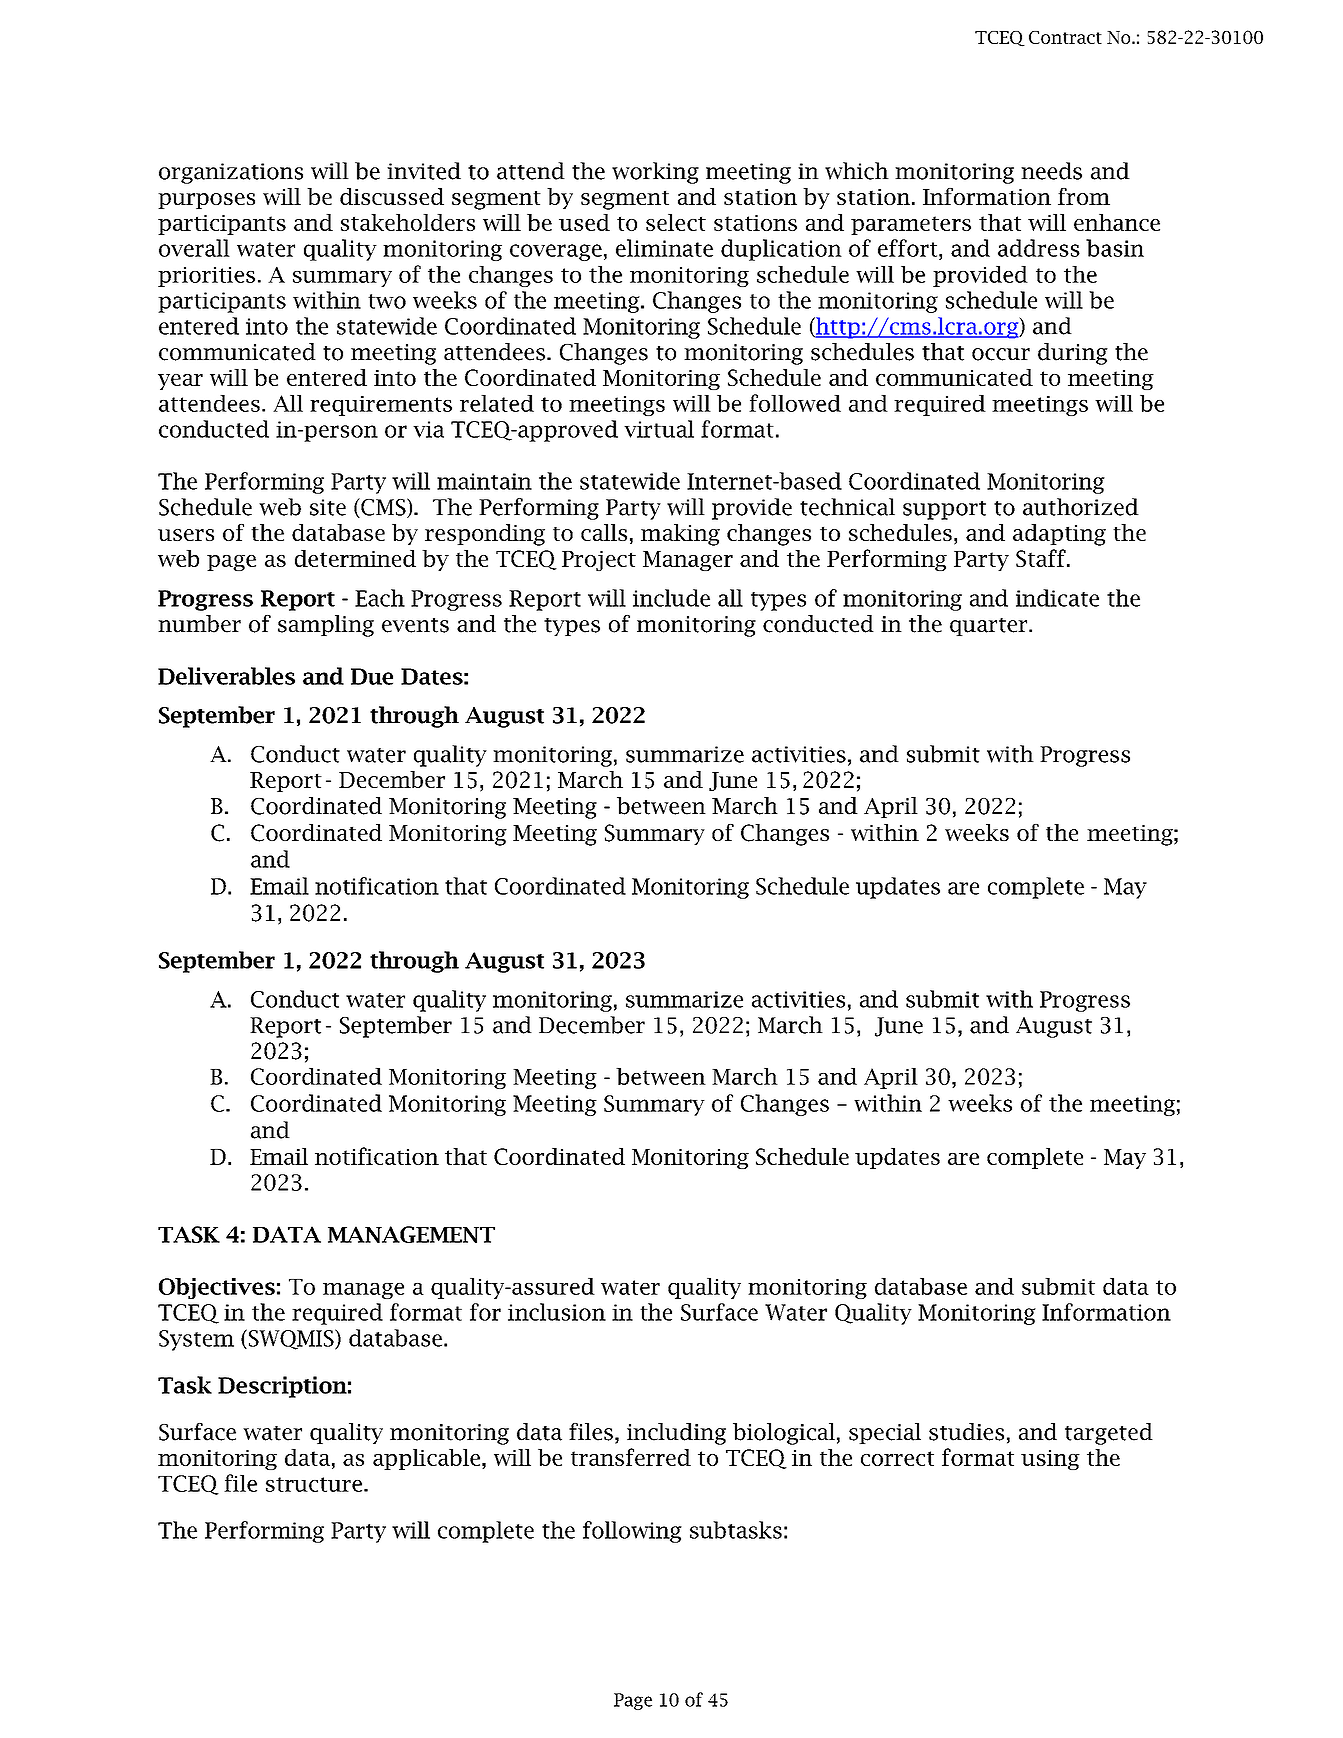  Describe the element at coordinates (1065, 37) in the screenshot. I see `Contract` at that location.
